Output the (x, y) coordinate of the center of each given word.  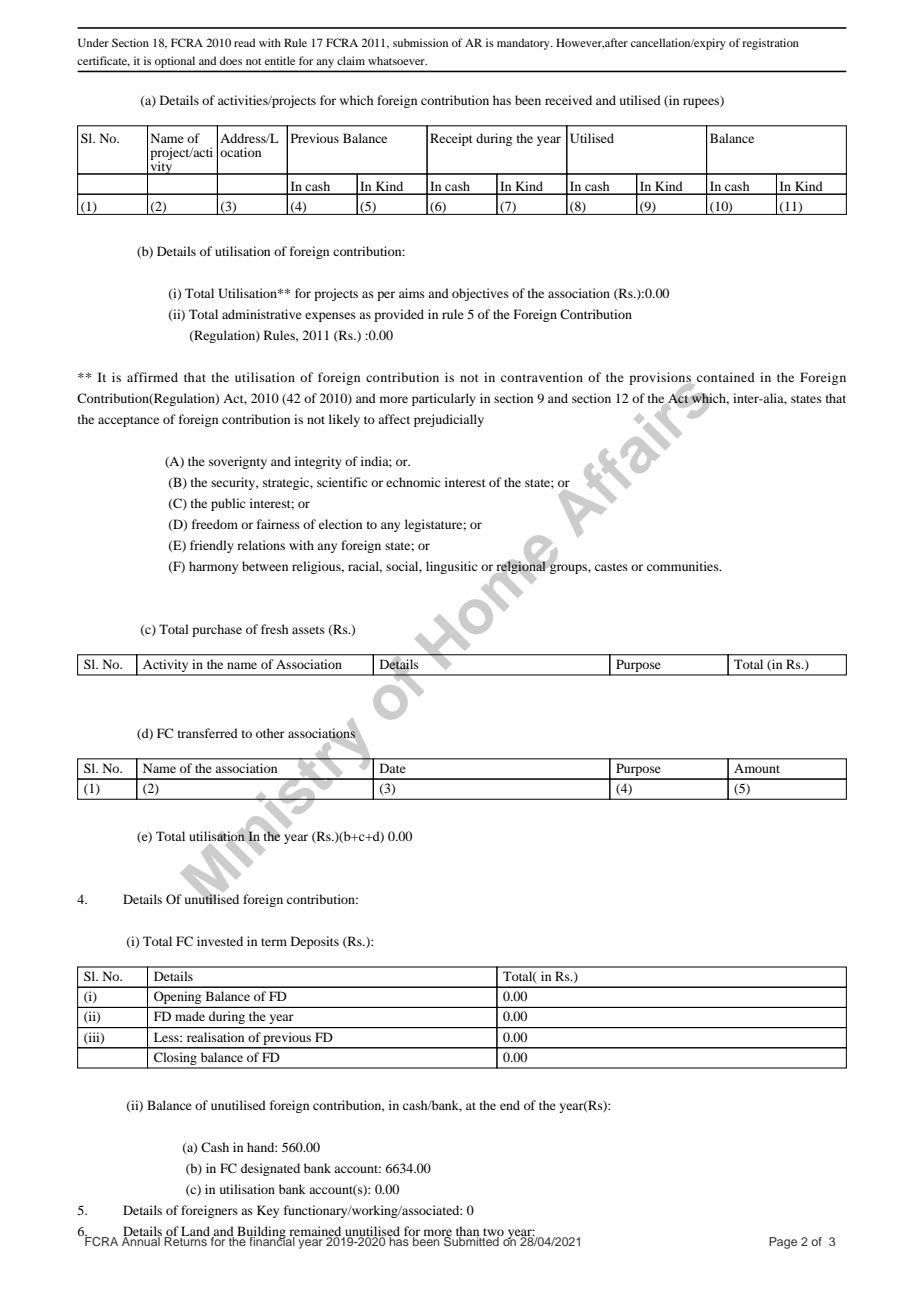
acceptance (128, 421)
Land (195, 1231)
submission (420, 42)
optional (175, 62)
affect (394, 419)
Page (783, 1243)
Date (393, 768)
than (467, 1232)
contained (726, 377)
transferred (208, 733)
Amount (757, 768)
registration (770, 44)
